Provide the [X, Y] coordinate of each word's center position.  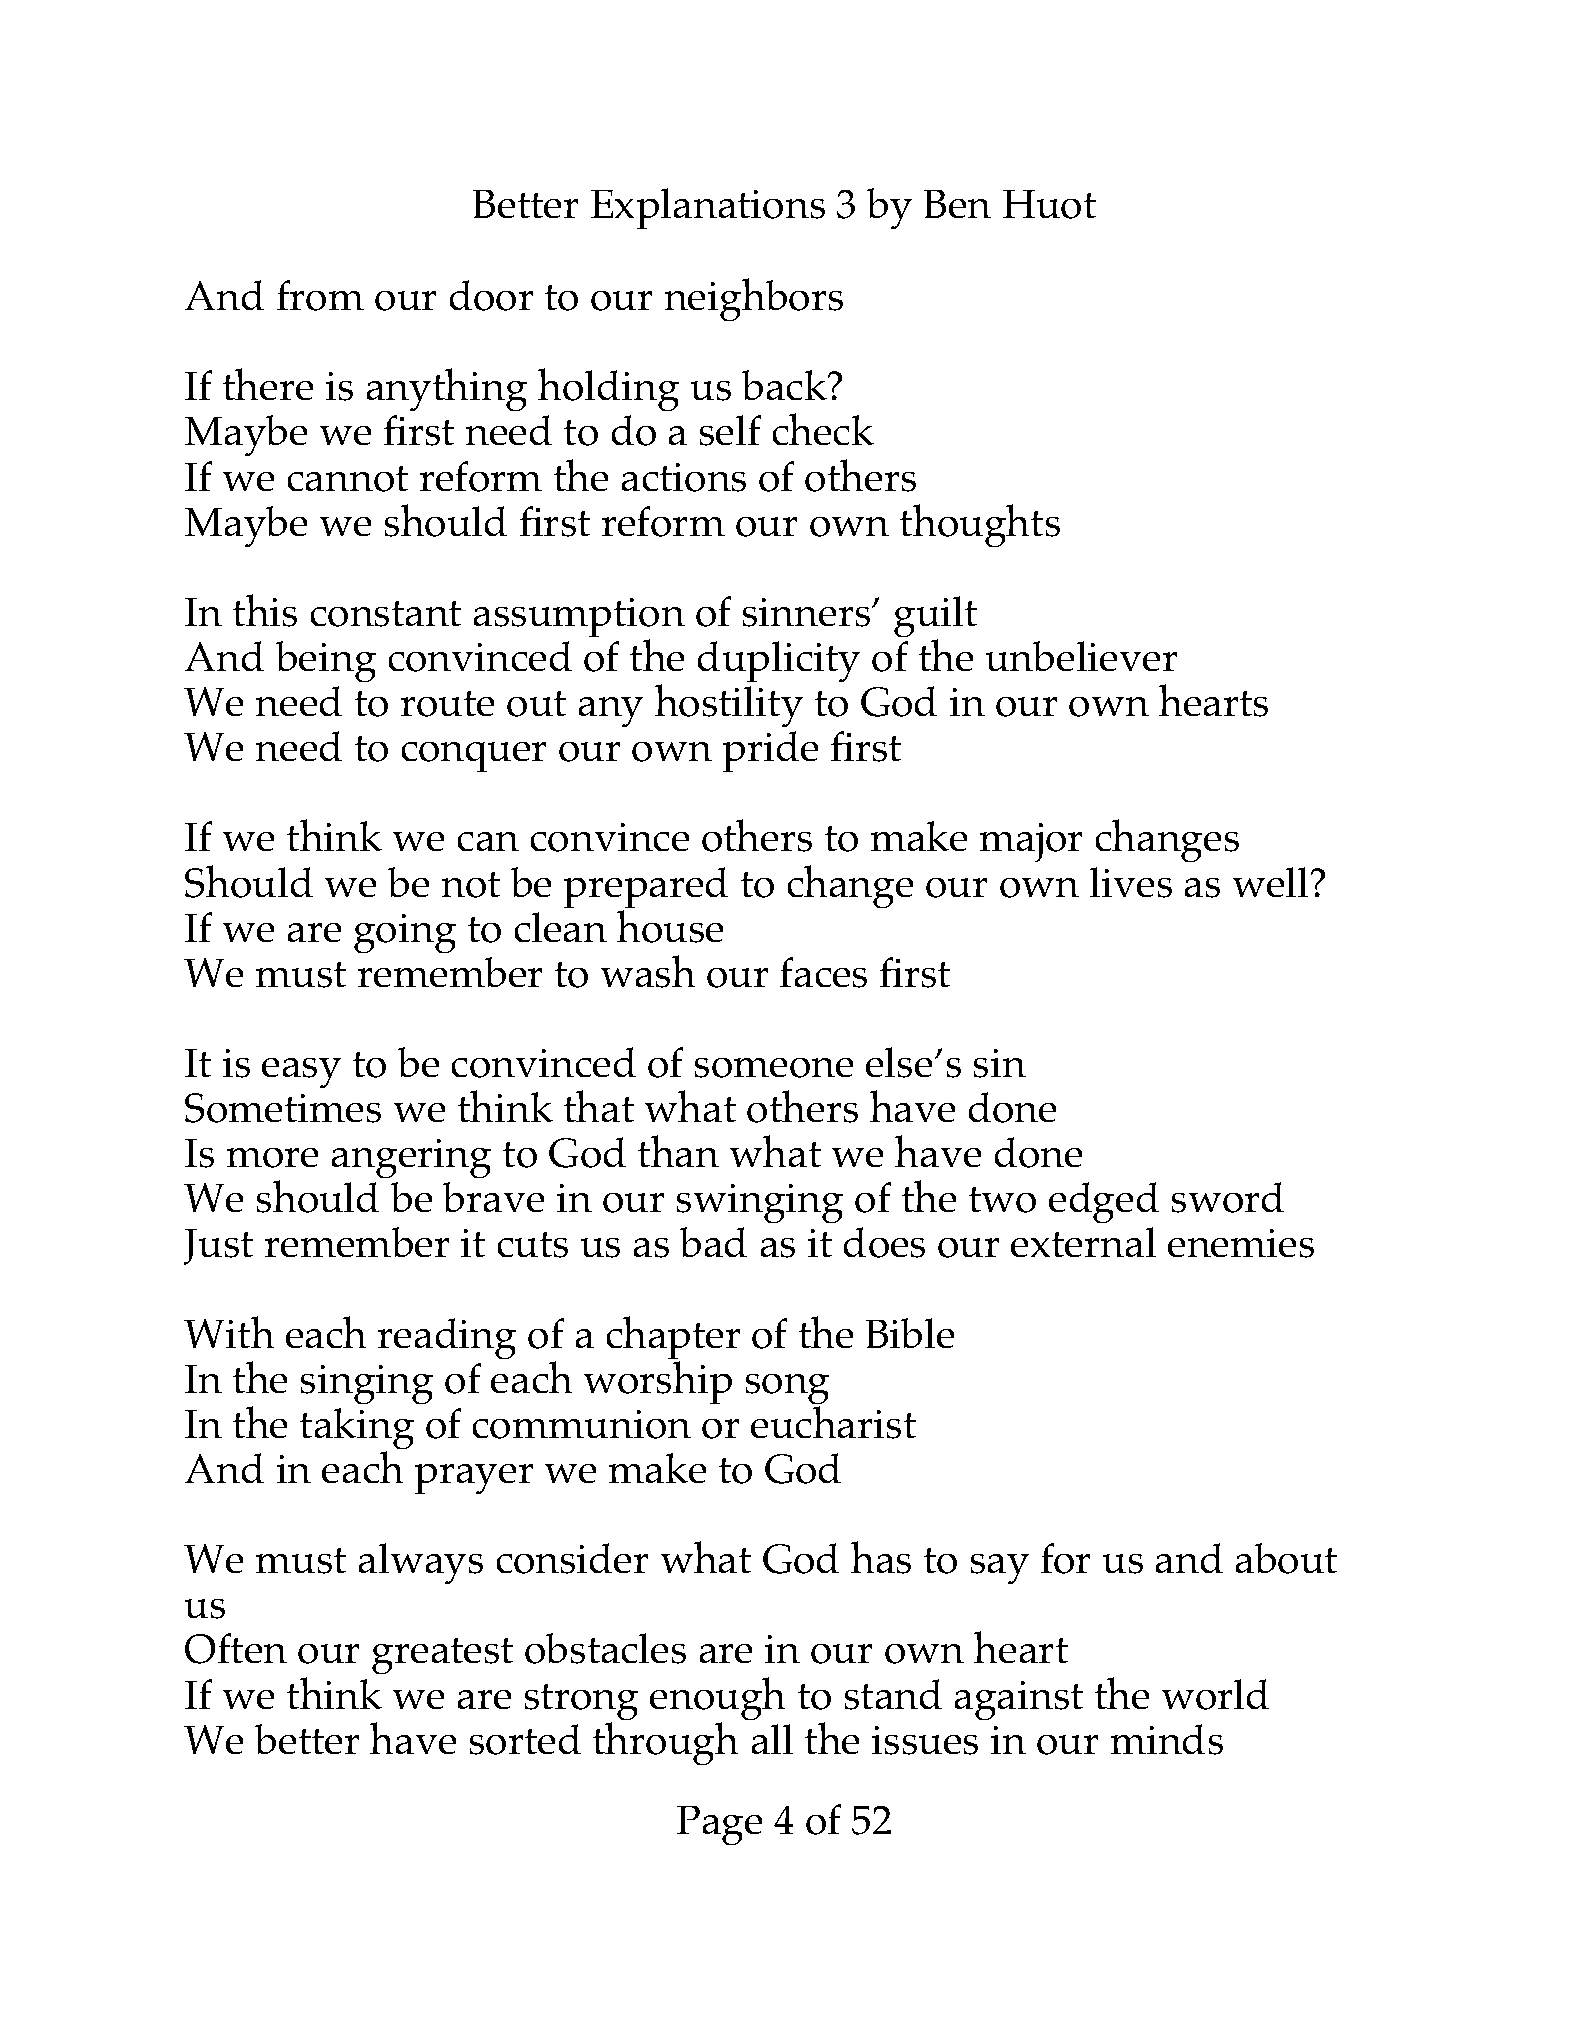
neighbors [754, 299]
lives [1131, 882]
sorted [525, 1739]
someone [774, 1068]
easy [301, 1073]
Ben [957, 204]
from [320, 295]
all [772, 1739]
